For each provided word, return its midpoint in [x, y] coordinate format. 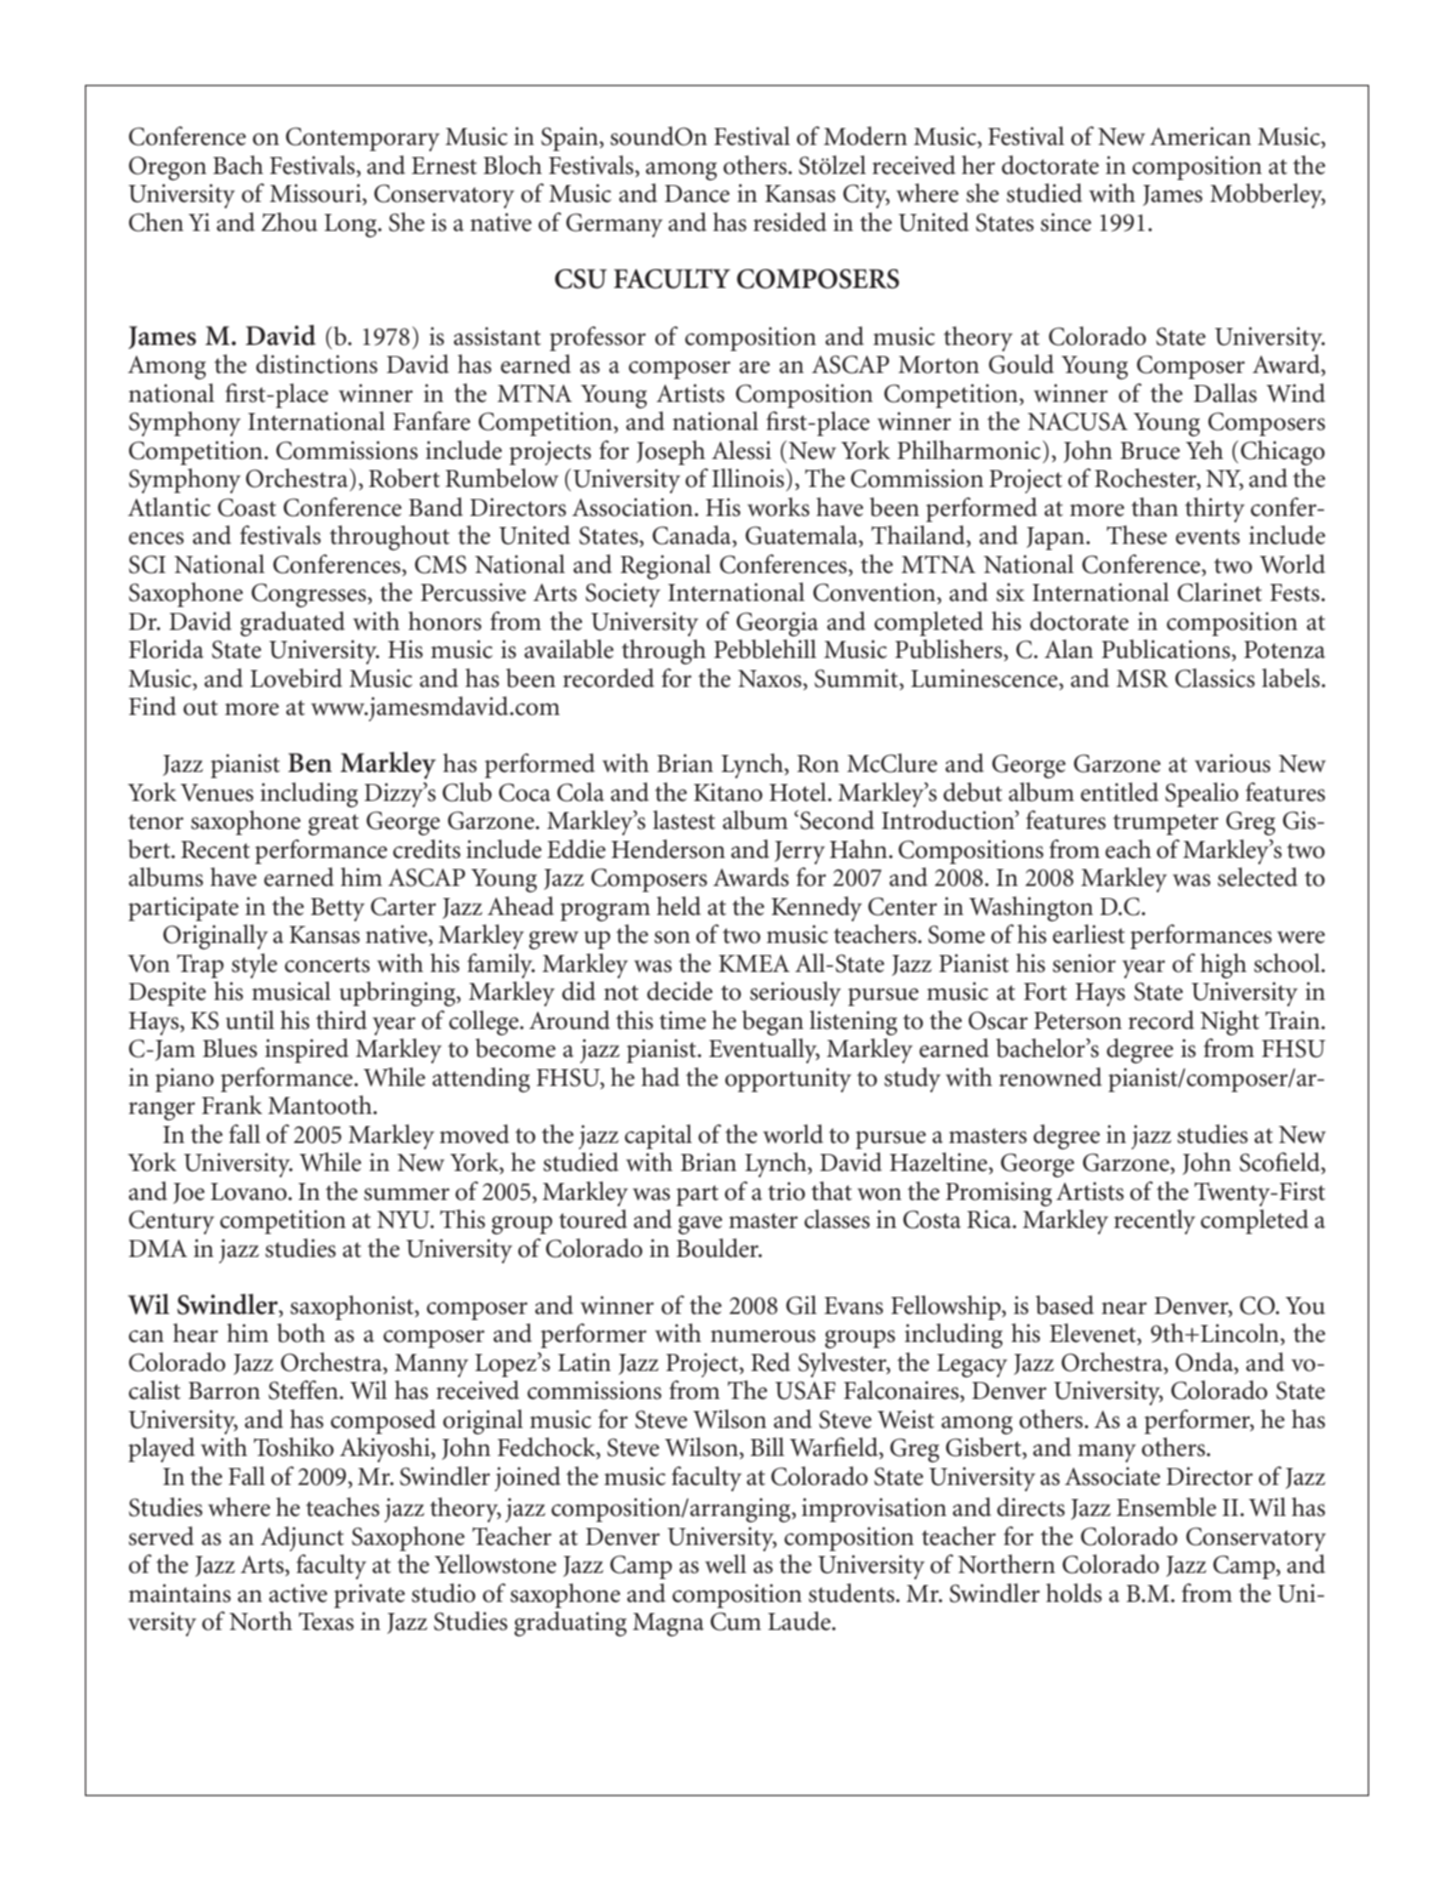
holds [1074, 1593]
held [679, 906]
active [298, 1593]
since [1066, 222]
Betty [338, 910]
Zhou [289, 222]
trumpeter [1166, 824]
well [725, 1564]
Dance [697, 194]
